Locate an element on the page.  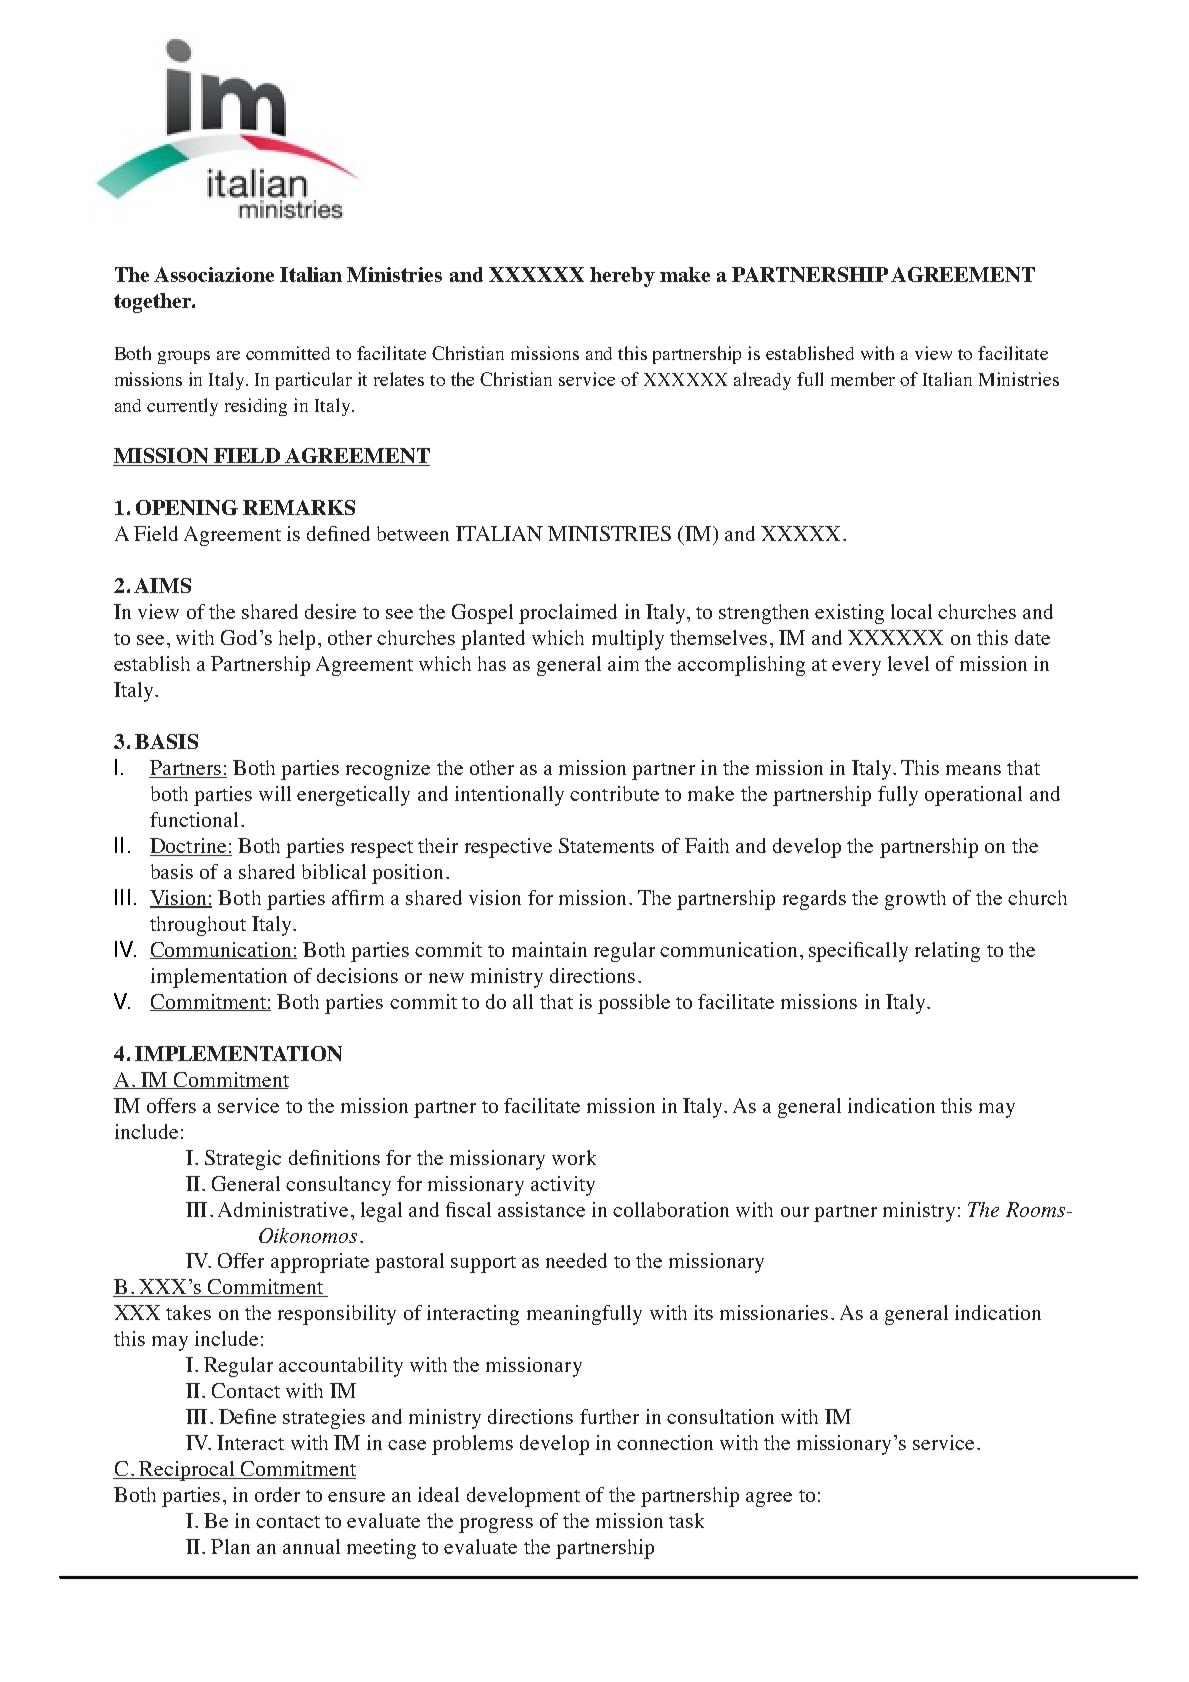
hereby is located at coordinates (622, 277).
